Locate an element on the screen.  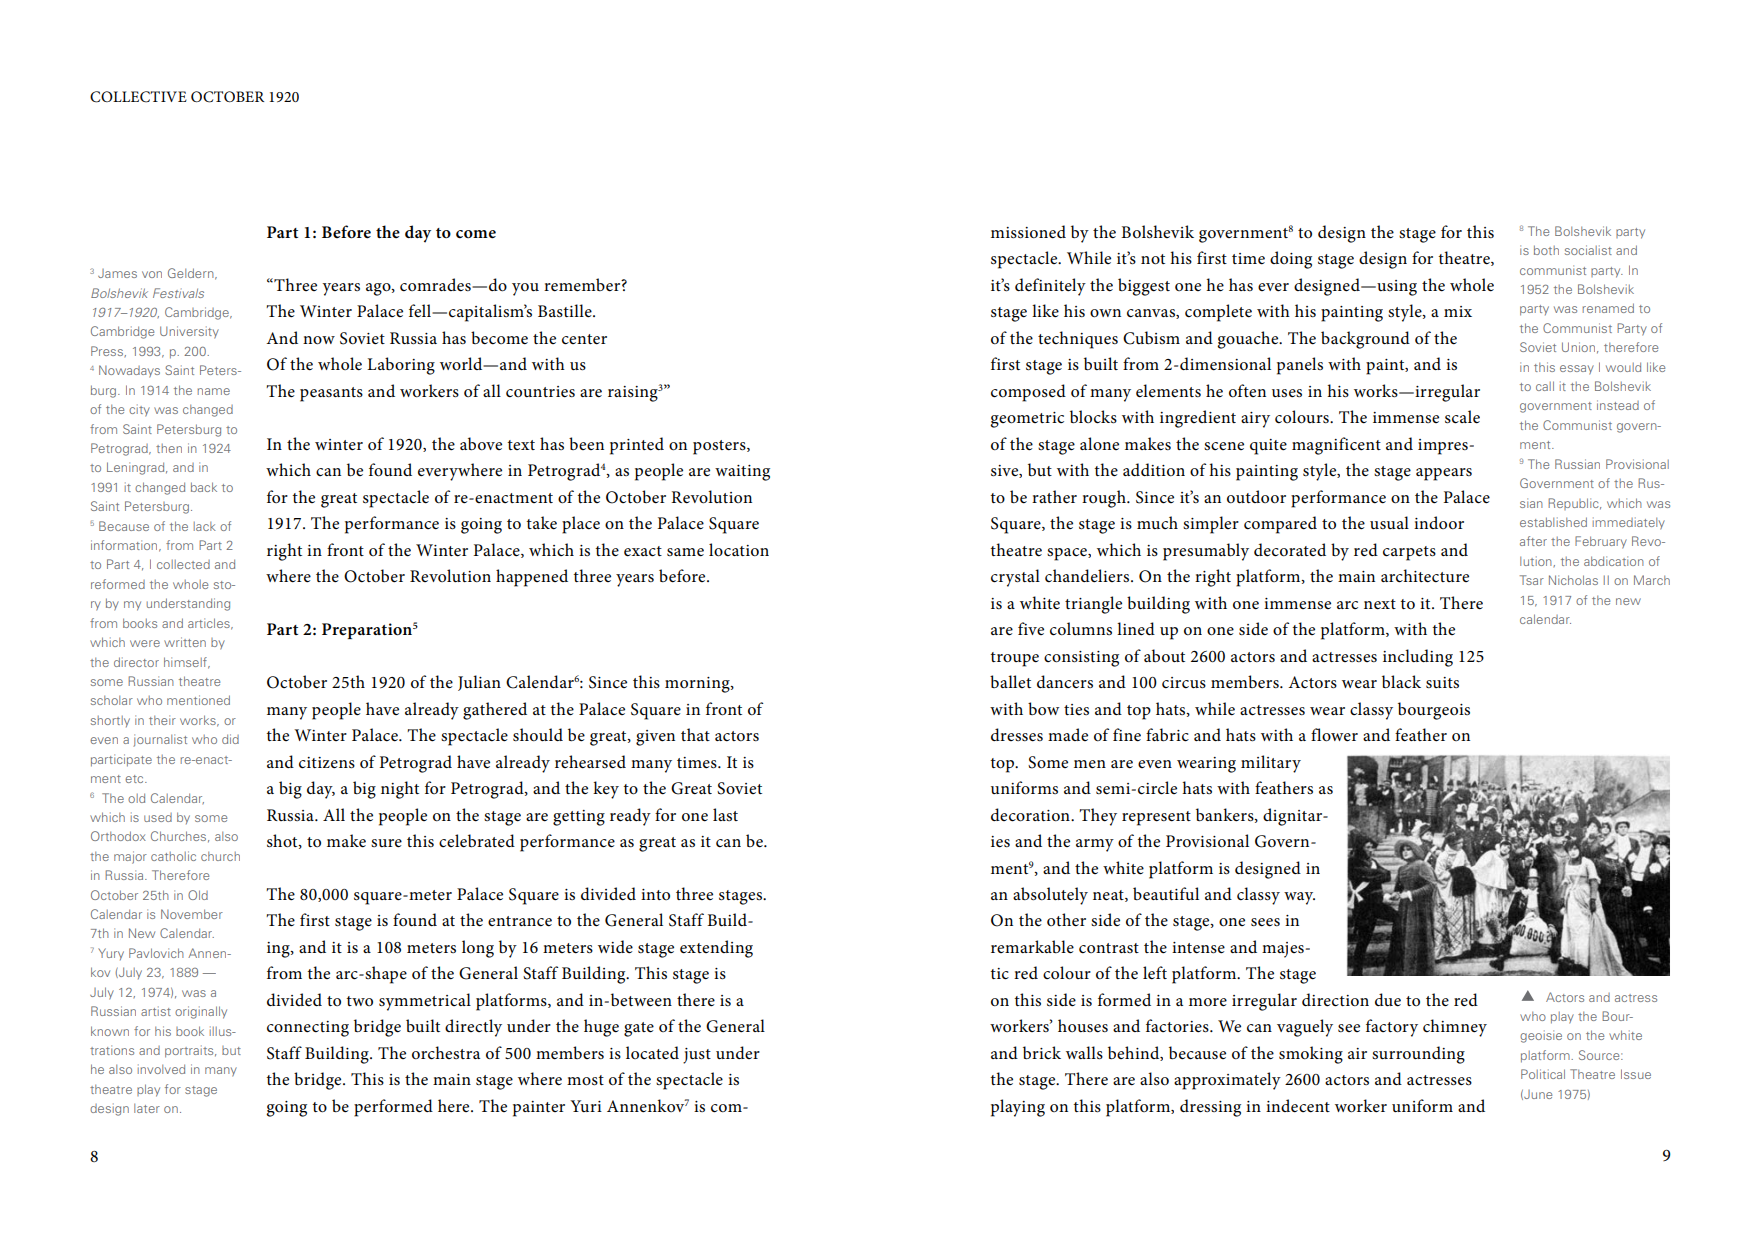
posters is located at coordinates (720, 447).
